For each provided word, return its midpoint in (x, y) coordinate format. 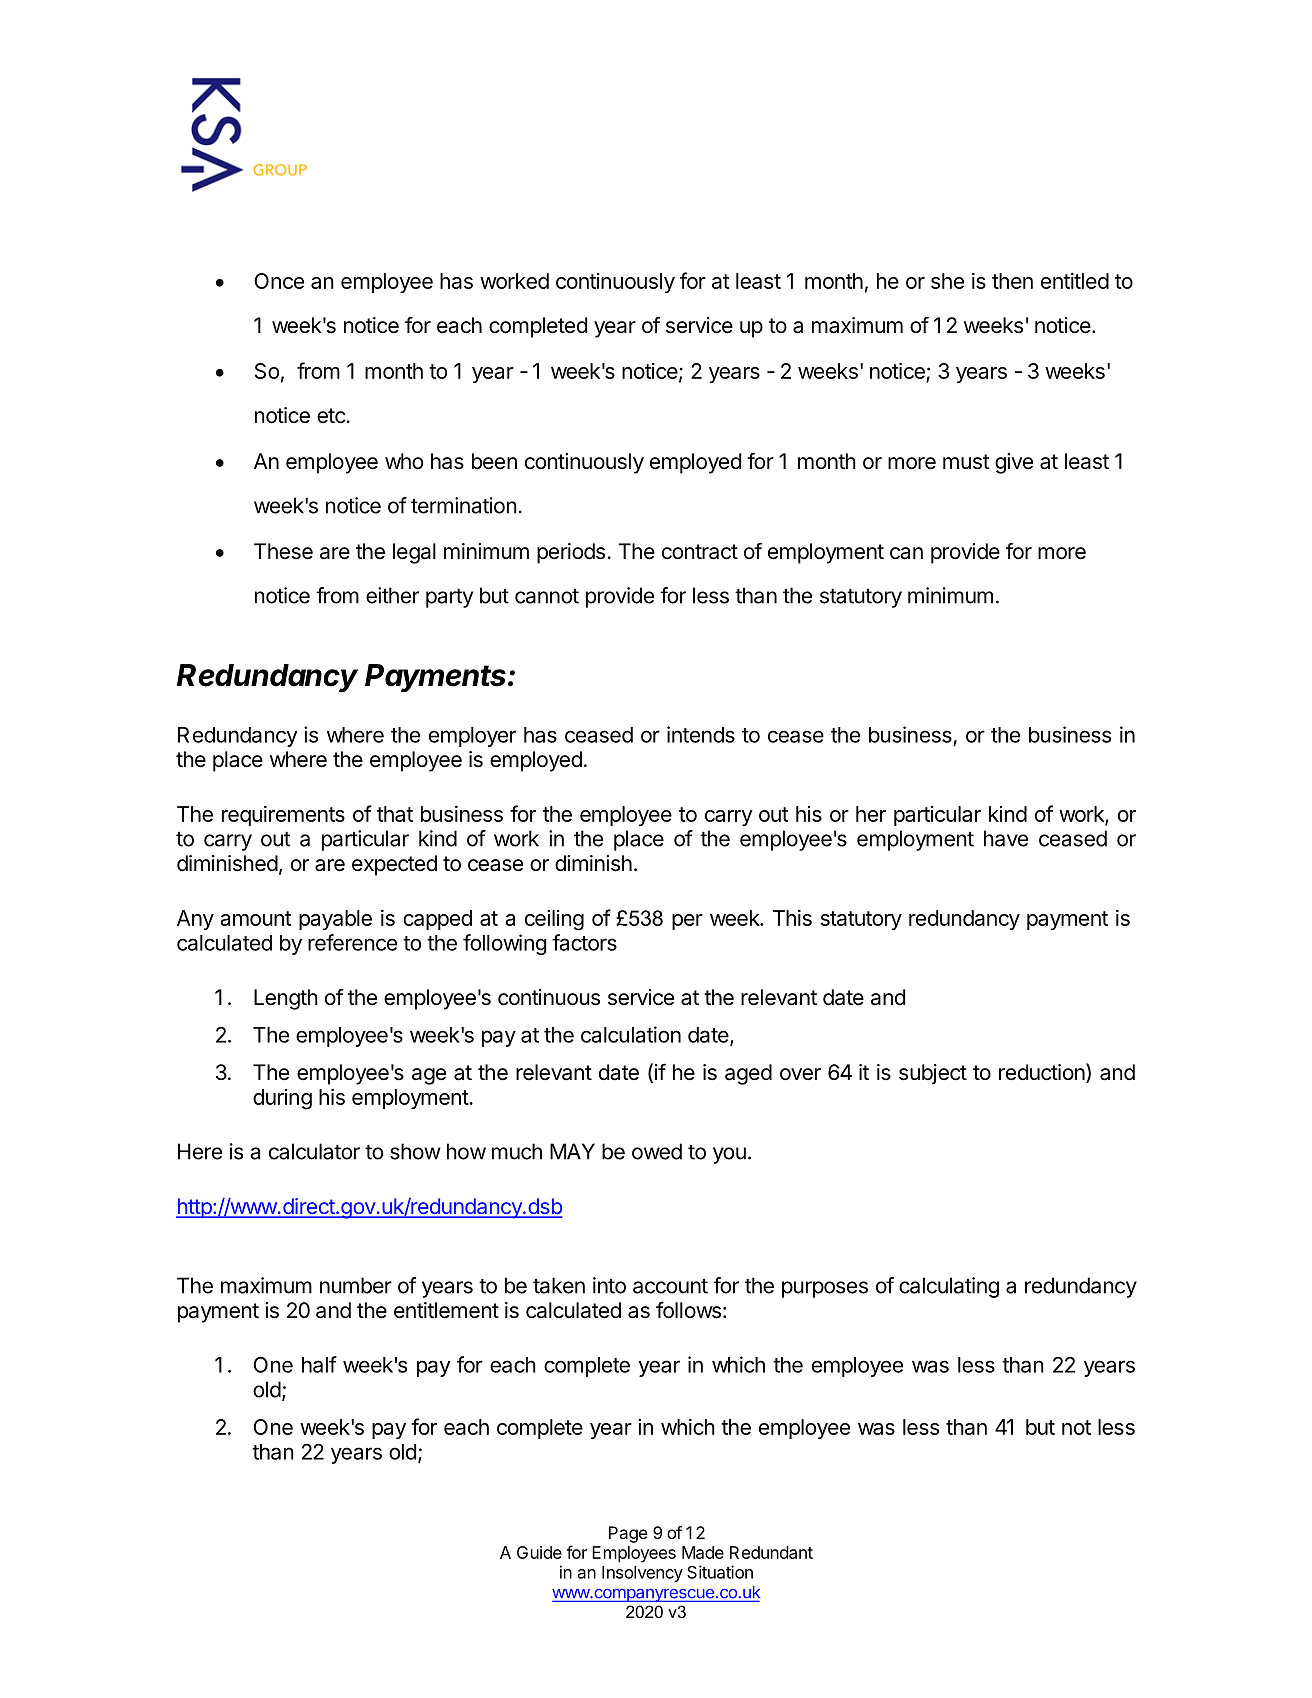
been (494, 461)
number (356, 1285)
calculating (949, 1287)
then (1012, 281)
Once (279, 281)
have (1006, 838)
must (966, 462)
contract (700, 552)
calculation (631, 1034)
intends (701, 734)
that (395, 814)
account (670, 1286)
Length (286, 999)
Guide (539, 1552)
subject (933, 1074)
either (392, 595)
